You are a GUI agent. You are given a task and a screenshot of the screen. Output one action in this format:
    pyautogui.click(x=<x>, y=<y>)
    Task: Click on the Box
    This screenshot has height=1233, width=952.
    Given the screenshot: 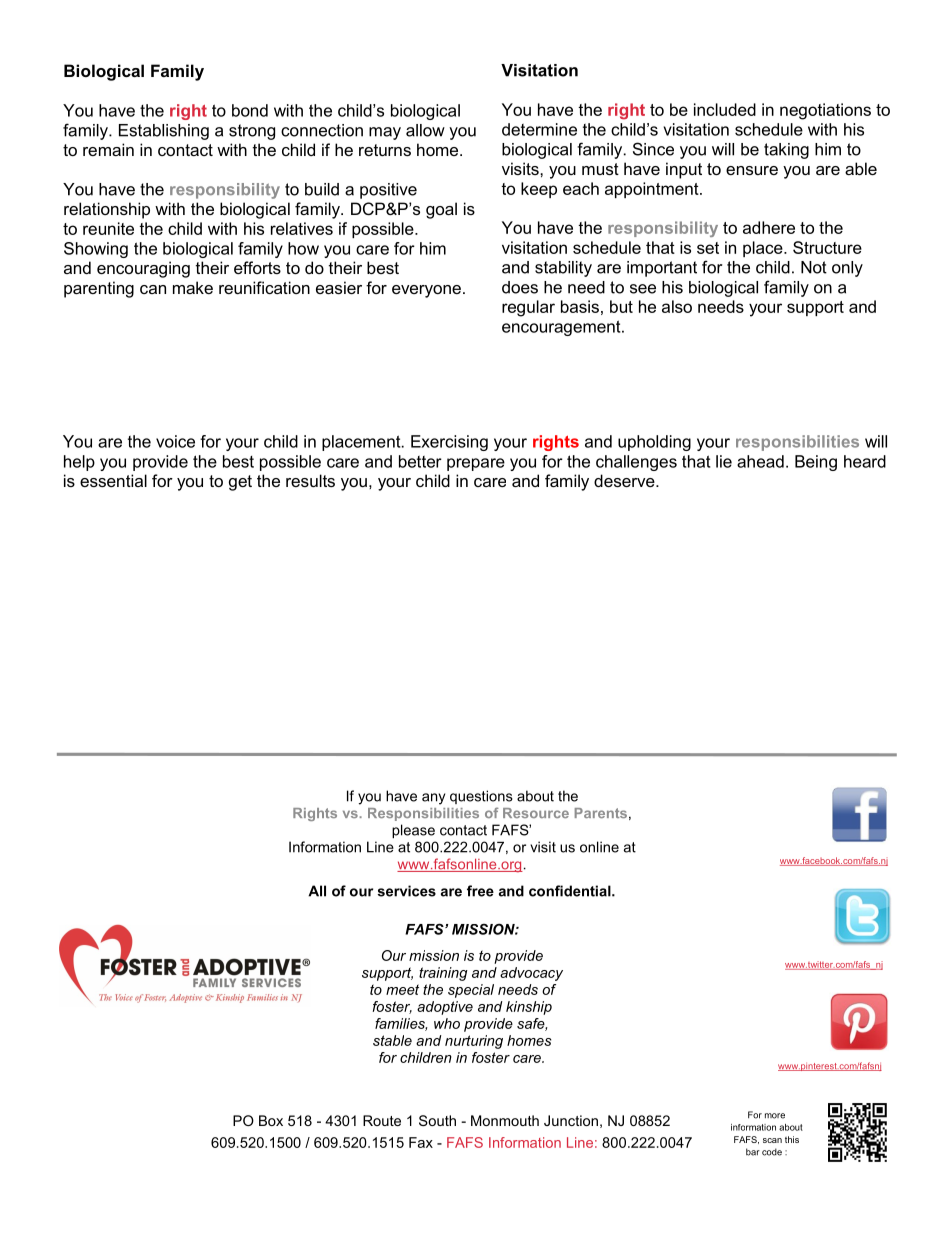 What is the action you would take?
    pyautogui.click(x=271, y=1120)
